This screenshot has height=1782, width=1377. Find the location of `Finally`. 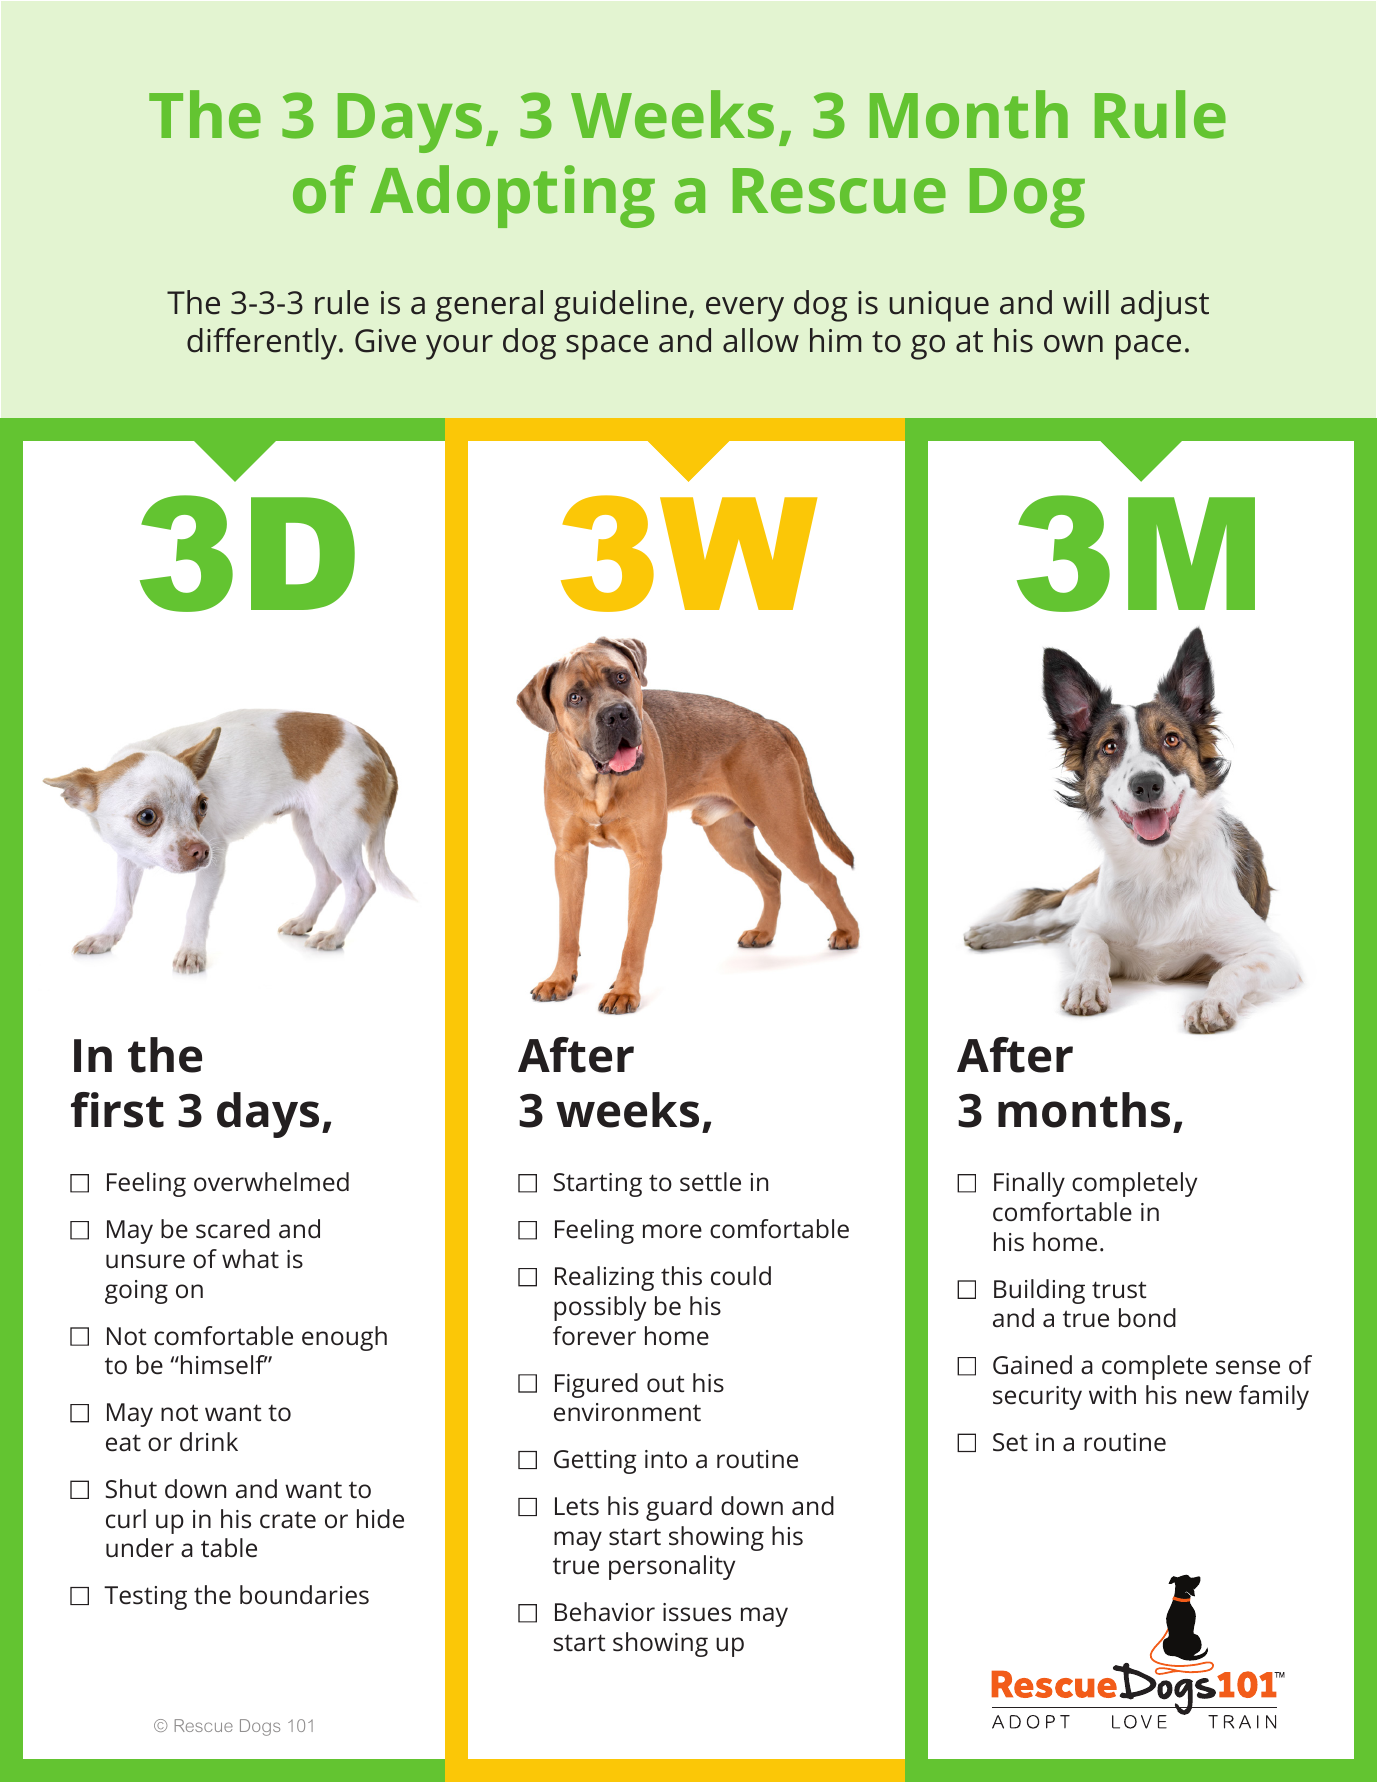

Finally is located at coordinates (1029, 1184).
